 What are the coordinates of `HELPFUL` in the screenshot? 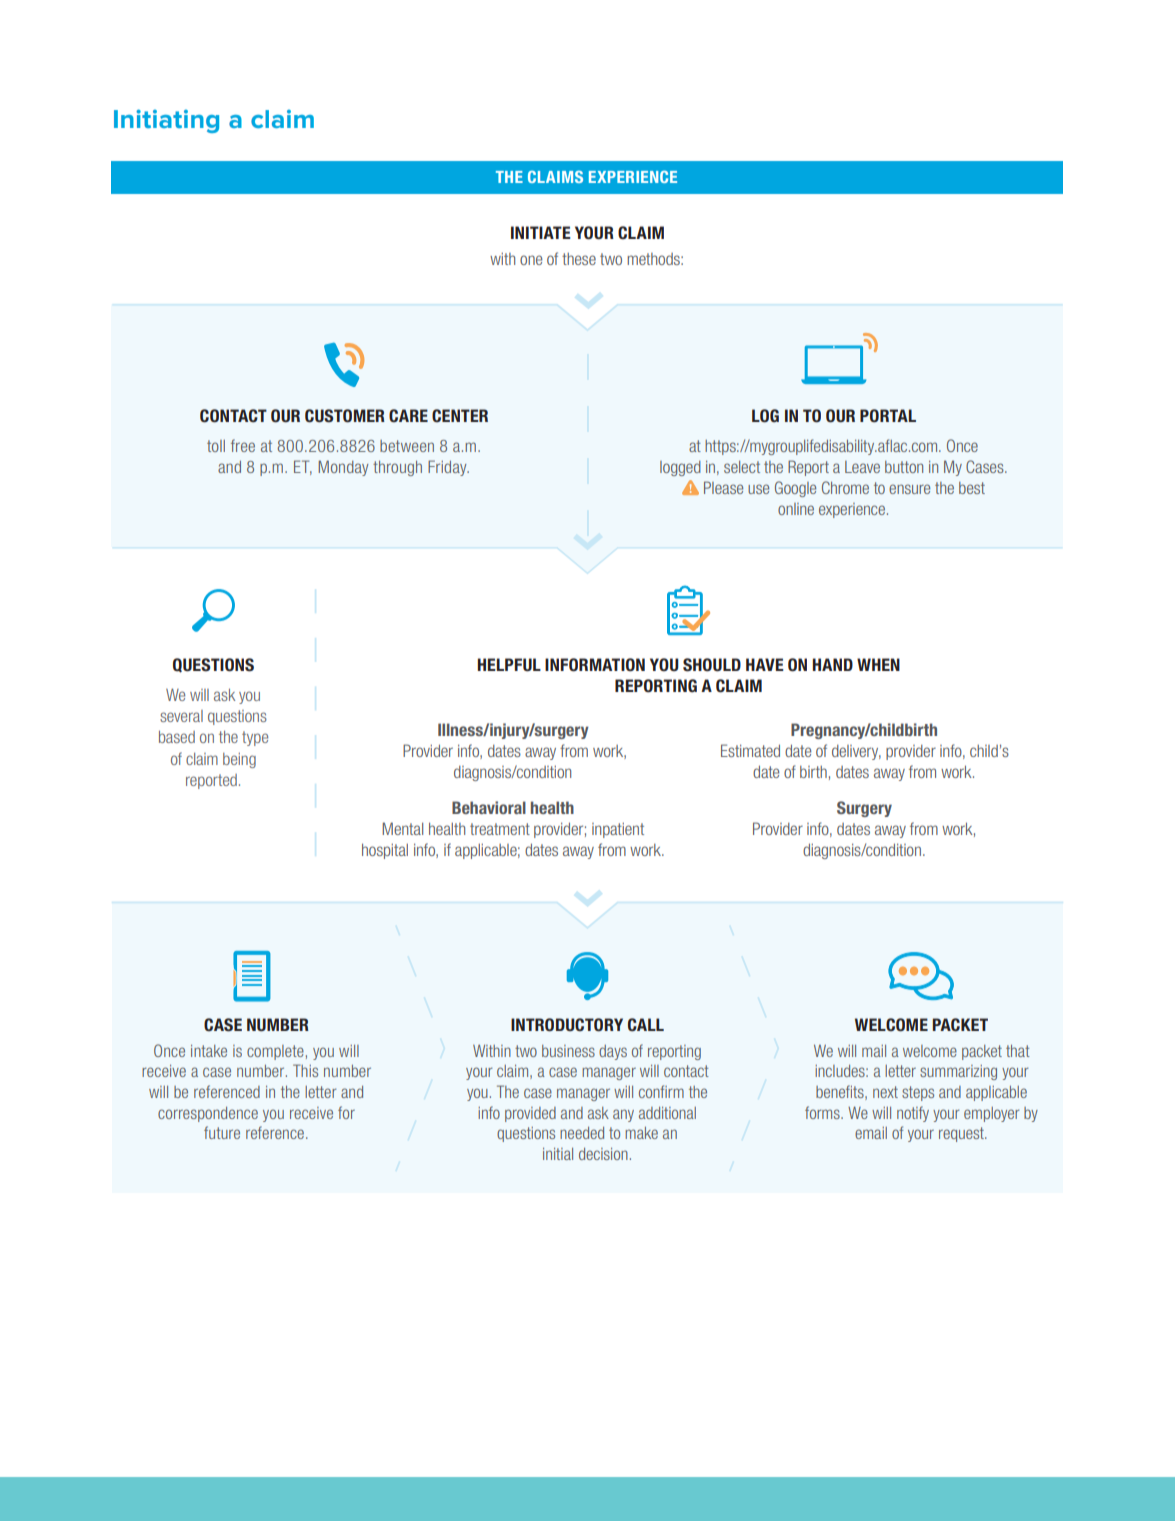 It's located at (509, 665).
